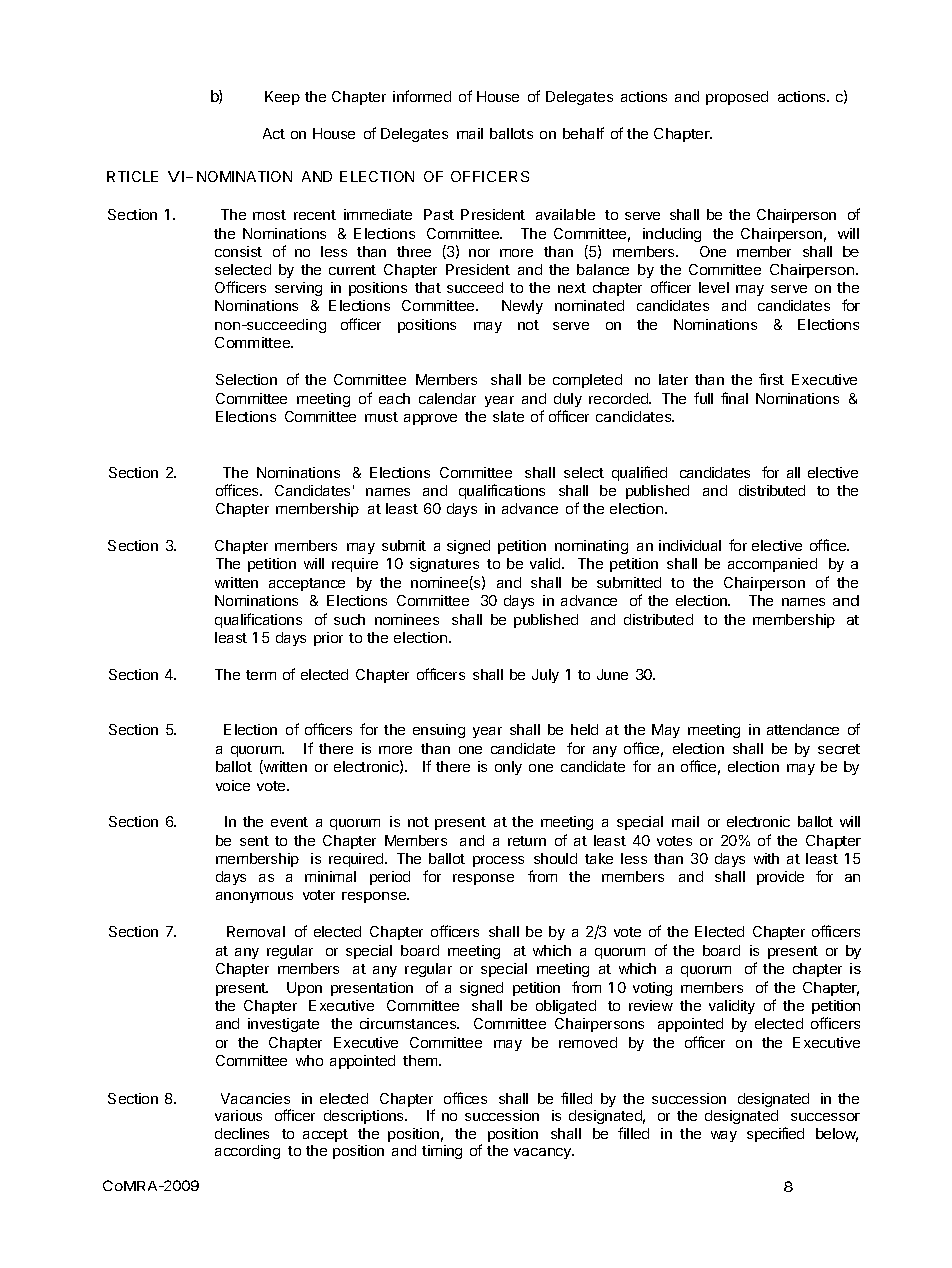  Describe the element at coordinates (772, 565) in the page. I see `accompanied` at that location.
